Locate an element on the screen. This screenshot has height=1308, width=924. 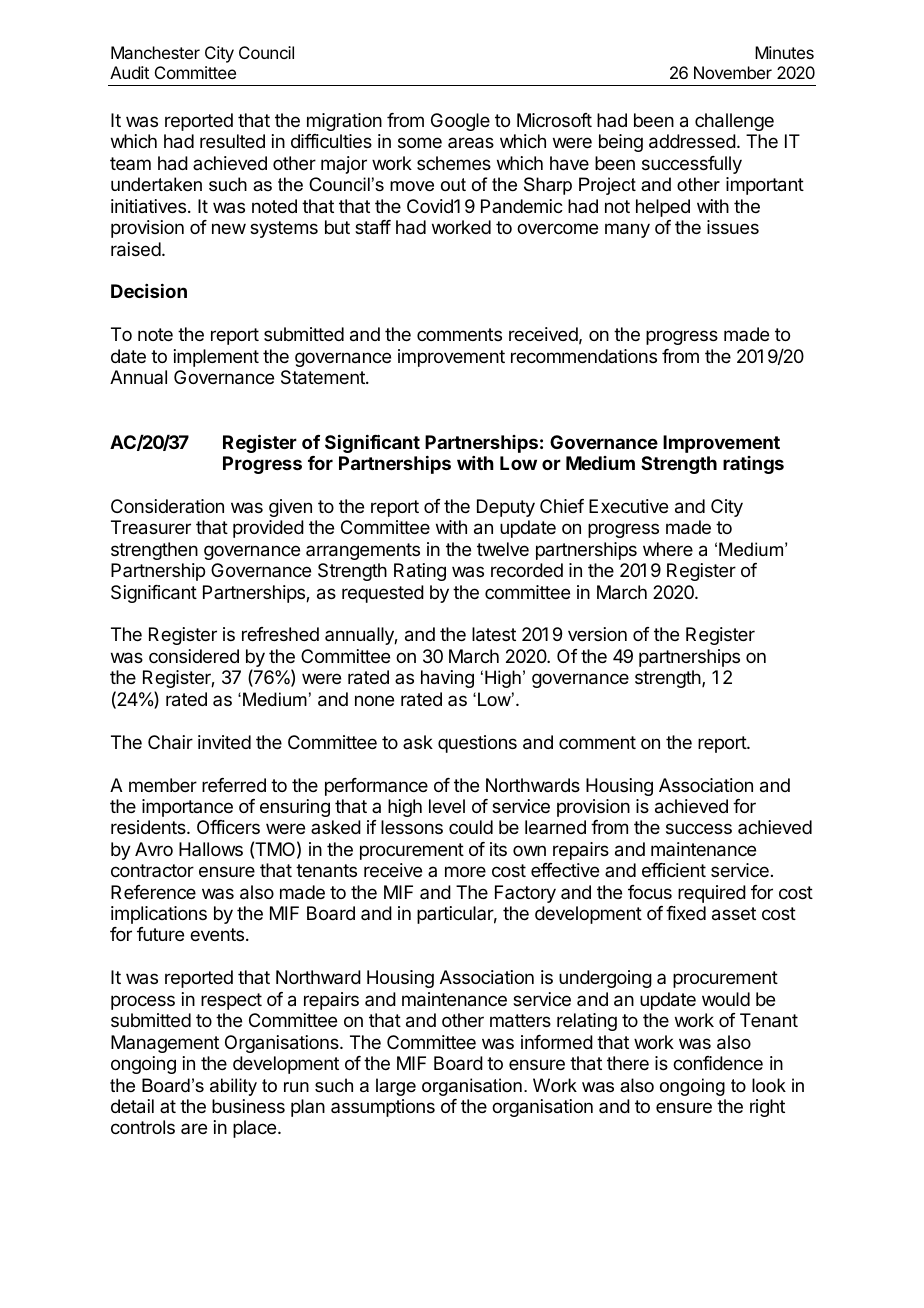
Manchester is located at coordinates (155, 52).
